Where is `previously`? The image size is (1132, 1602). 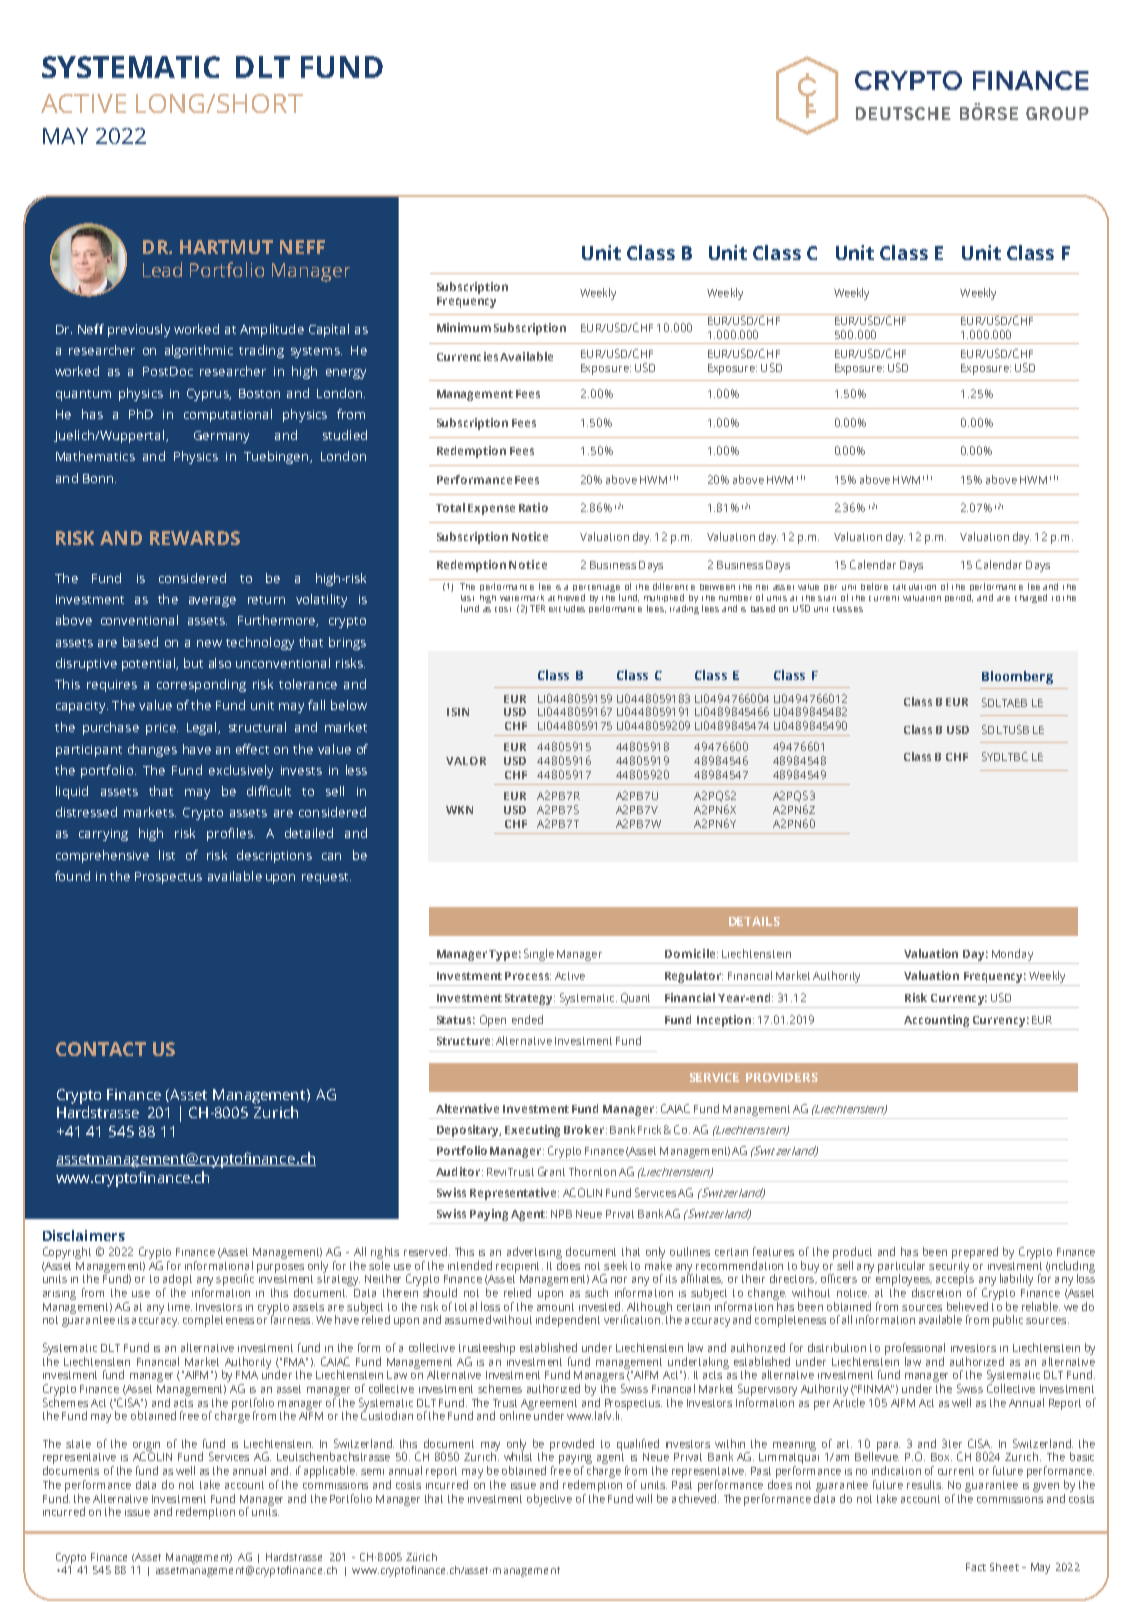
previously is located at coordinates (139, 330).
